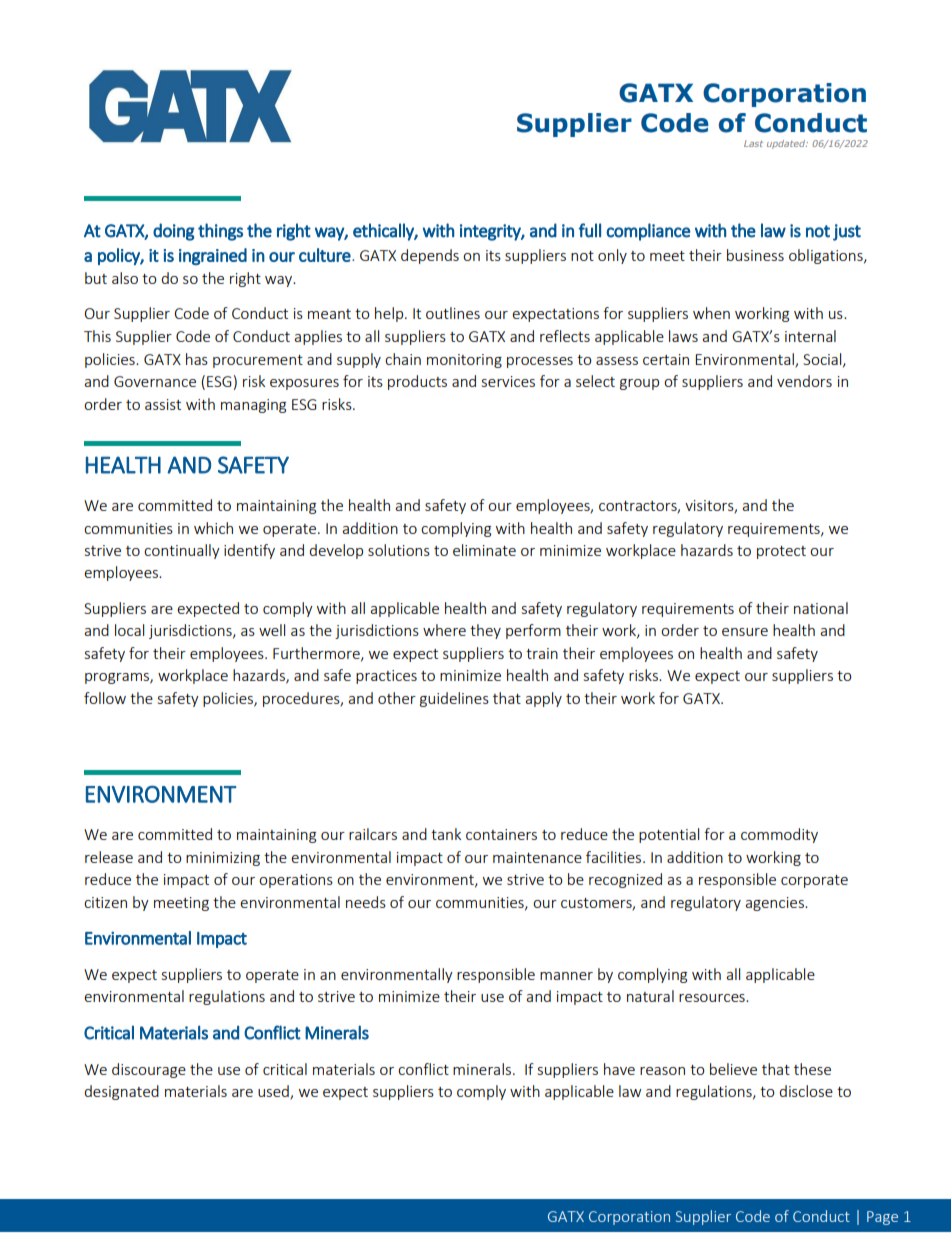  What do you see at coordinates (174, 232) in the document?
I see `doing` at bounding box center [174, 232].
